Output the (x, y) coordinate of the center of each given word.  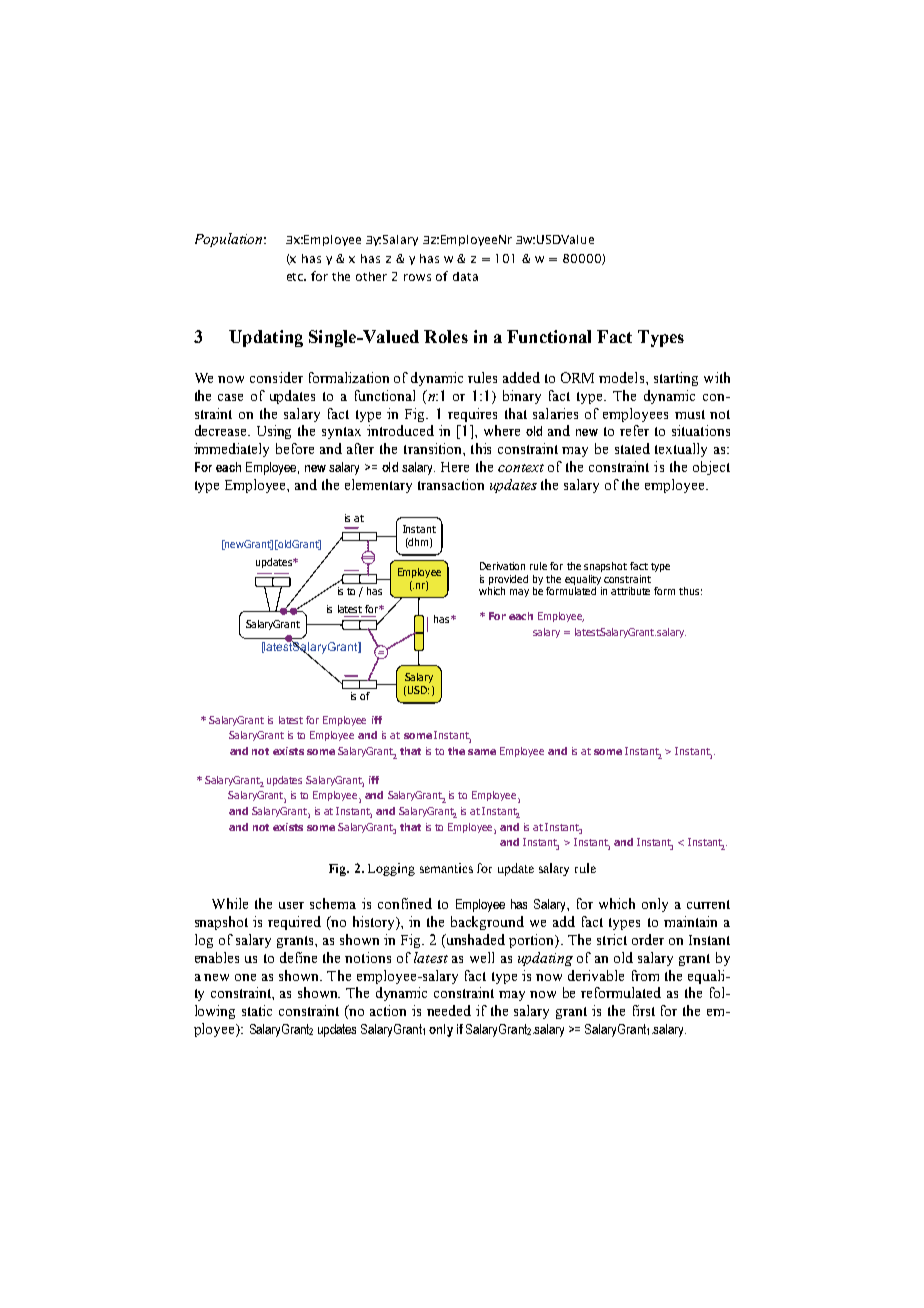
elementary (378, 486)
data (465, 276)
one (245, 977)
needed (449, 1010)
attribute (630, 591)
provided (508, 580)
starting (676, 379)
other (371, 276)
